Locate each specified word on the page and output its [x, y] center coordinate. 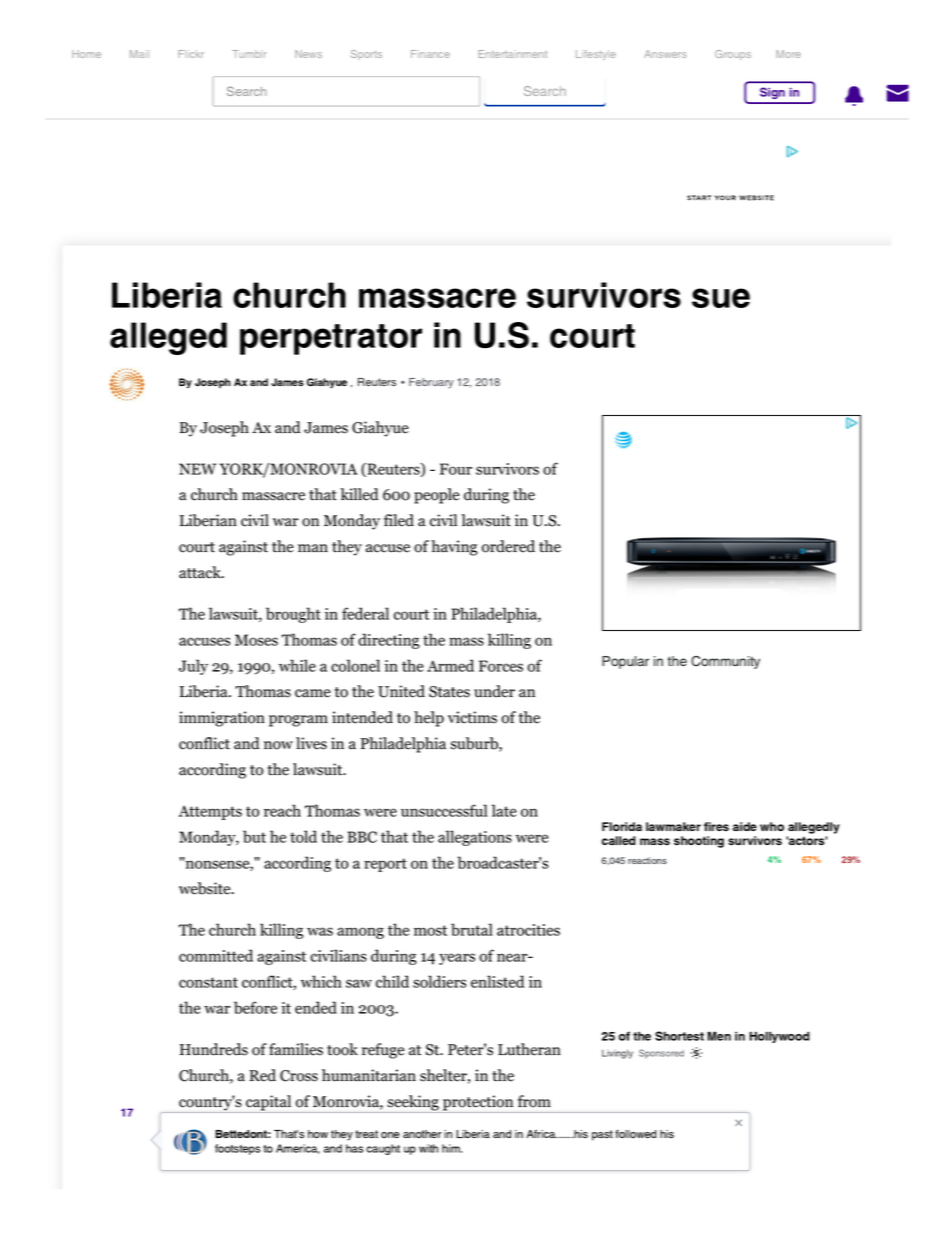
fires [716, 826]
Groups [733, 55]
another [422, 1134]
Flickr [191, 54]
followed [635, 1134]
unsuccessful [444, 810]
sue [721, 298]
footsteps [237, 1149]
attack [201, 572]
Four [456, 469]
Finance [430, 54]
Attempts [210, 812]
